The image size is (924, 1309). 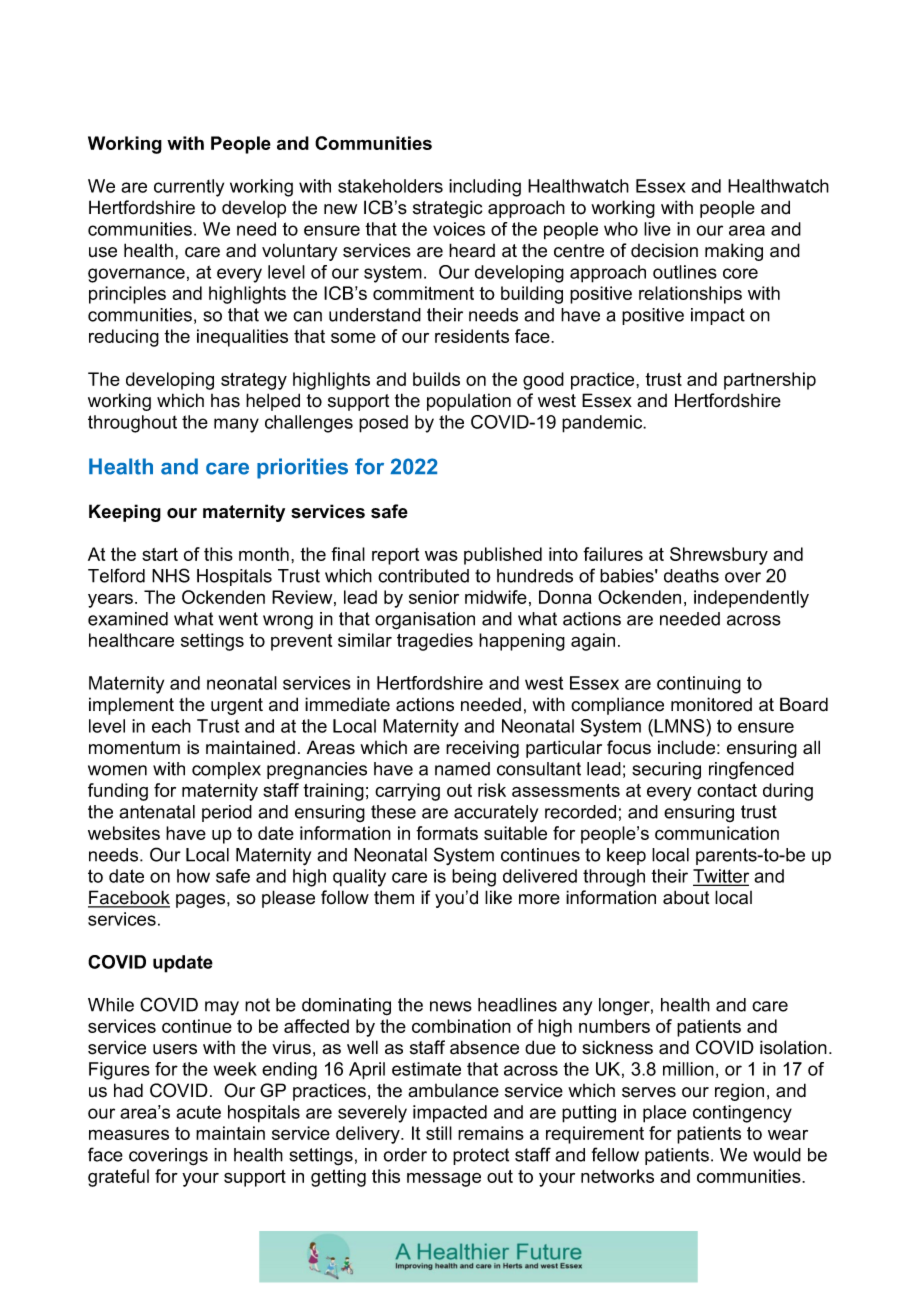 I want to click on how, so click(x=193, y=876).
